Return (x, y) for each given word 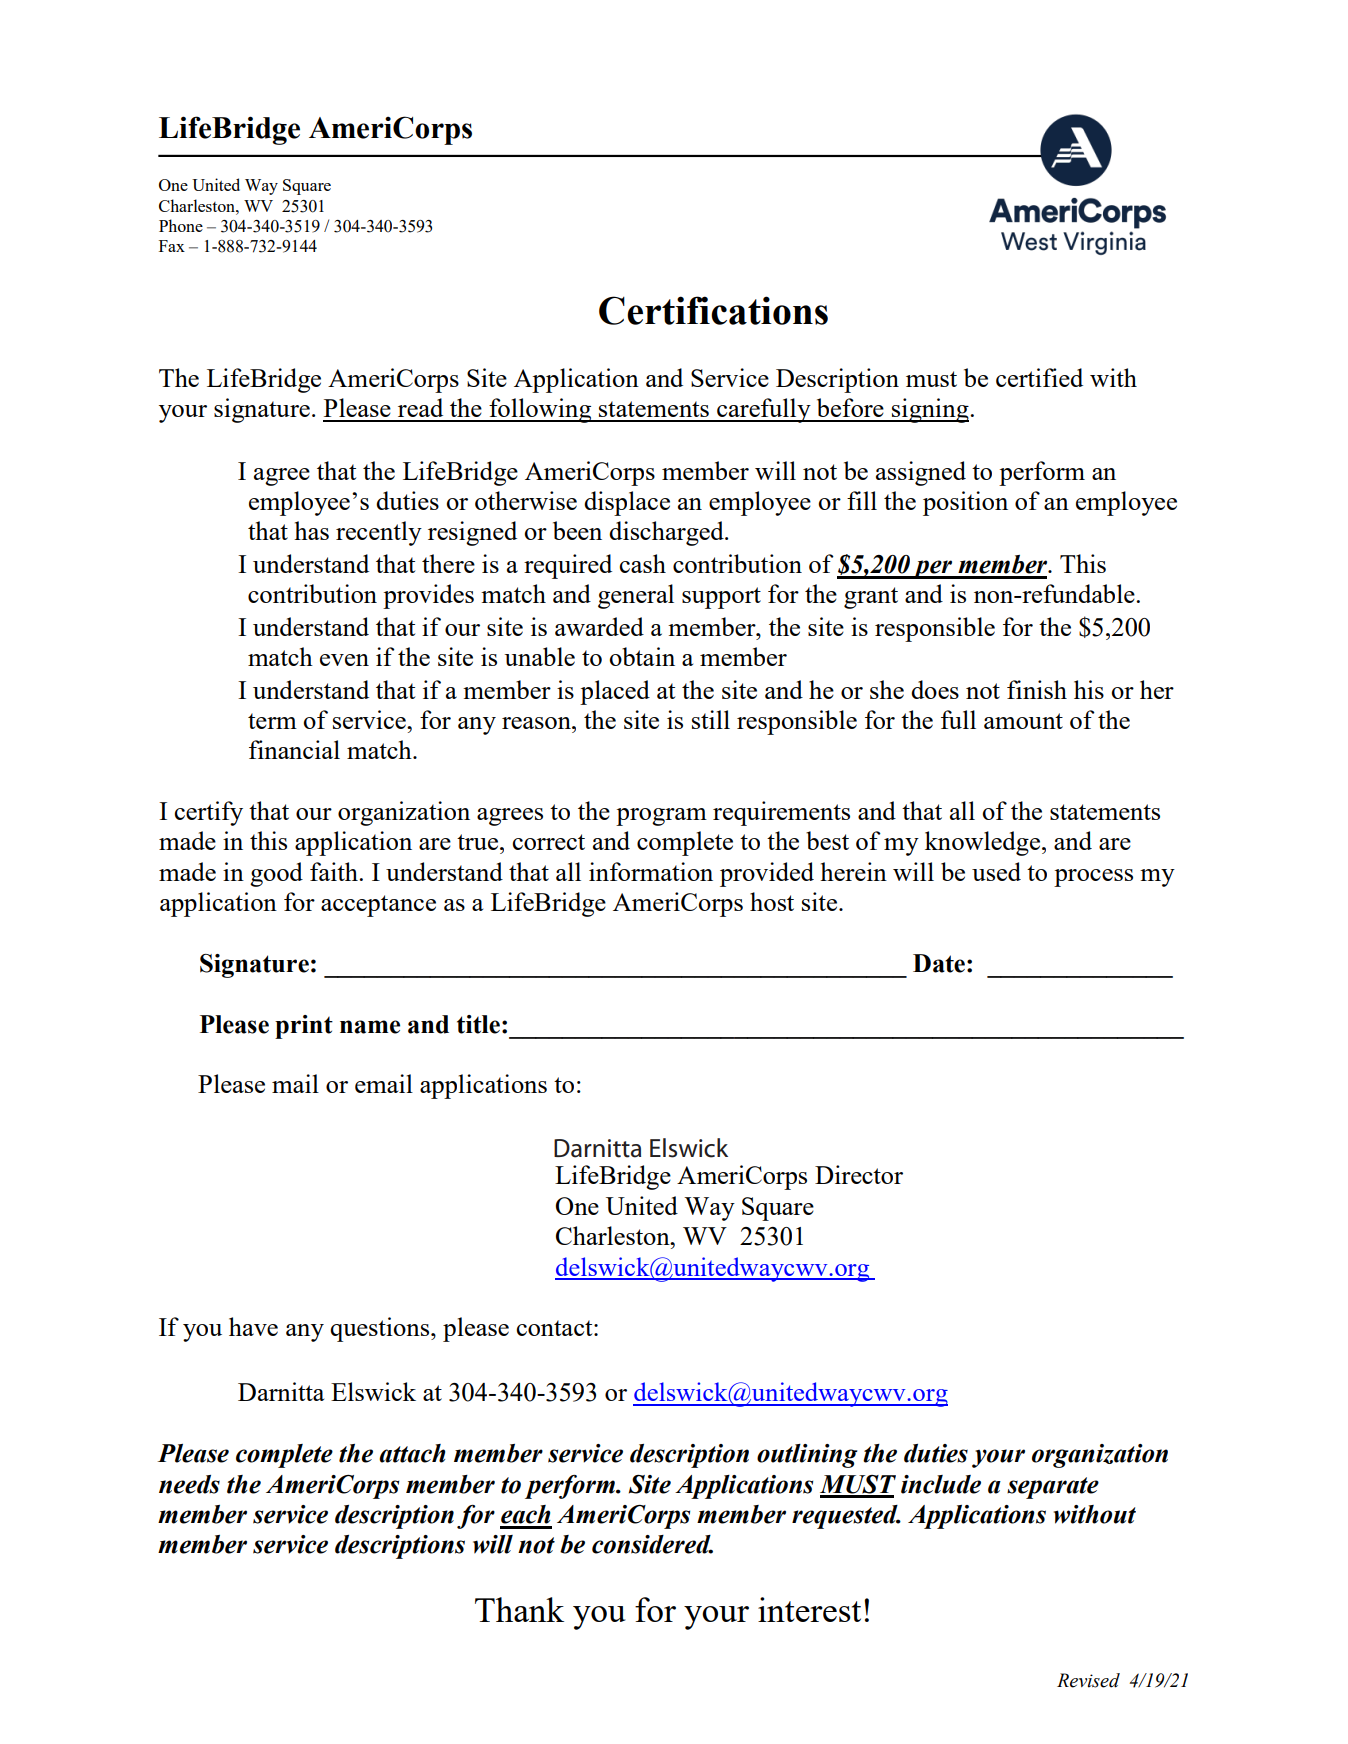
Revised (1088, 1680)
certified (1039, 377)
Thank (519, 1609)
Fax (172, 246)
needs (189, 1484)
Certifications (713, 310)
